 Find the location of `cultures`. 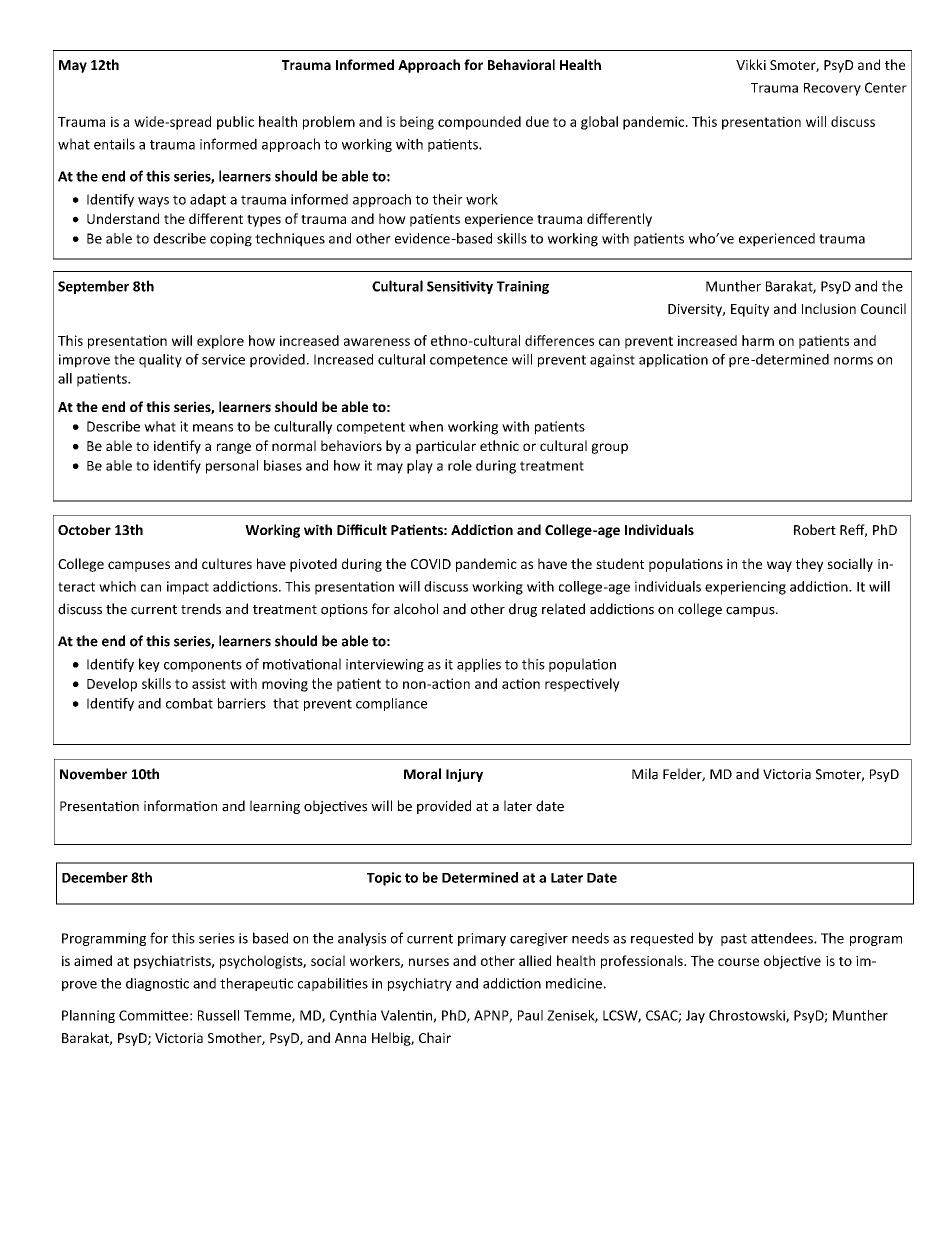

cultures is located at coordinates (227, 563).
